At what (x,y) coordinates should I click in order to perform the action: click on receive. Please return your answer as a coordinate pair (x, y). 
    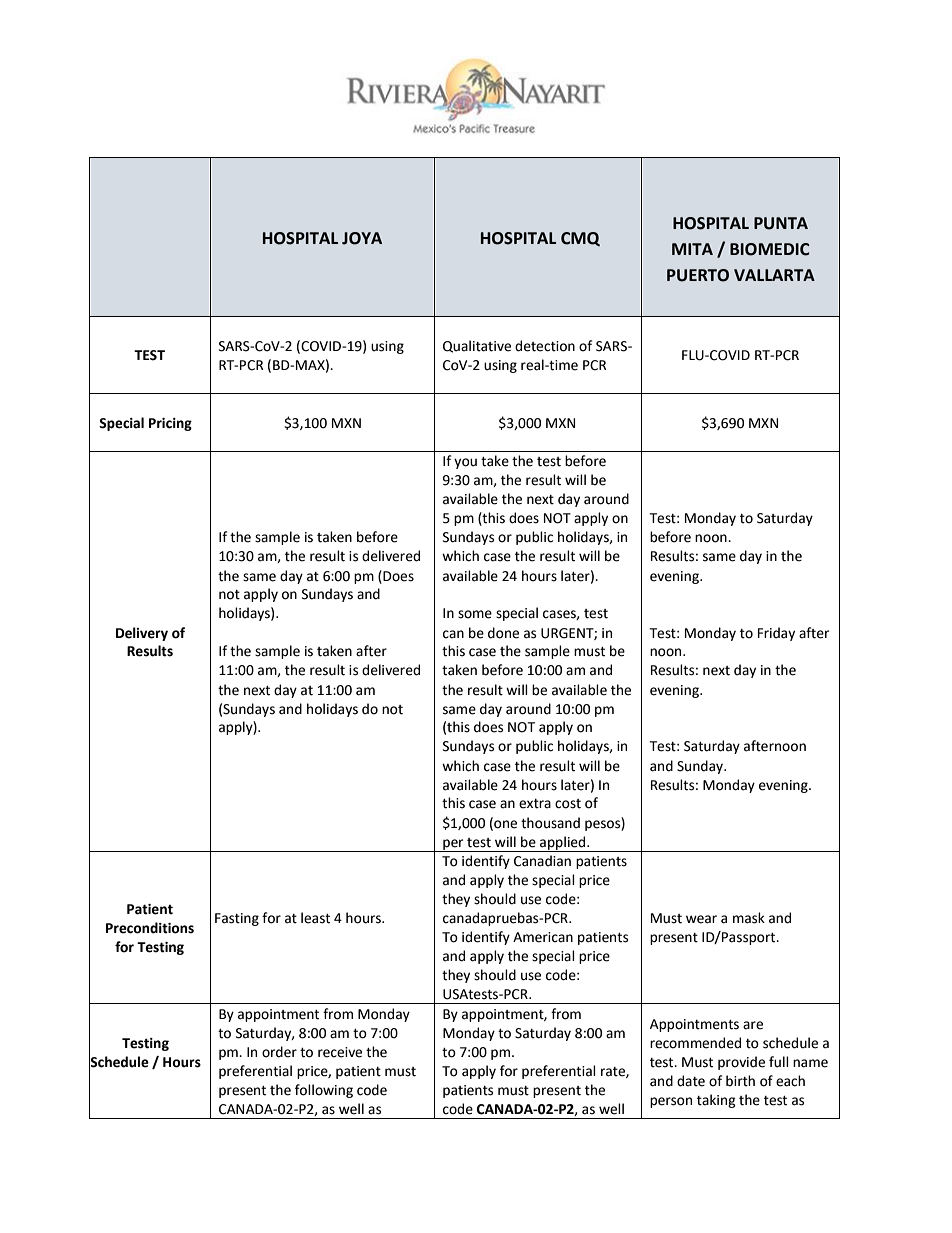
    Looking at the image, I should click on (340, 1052).
